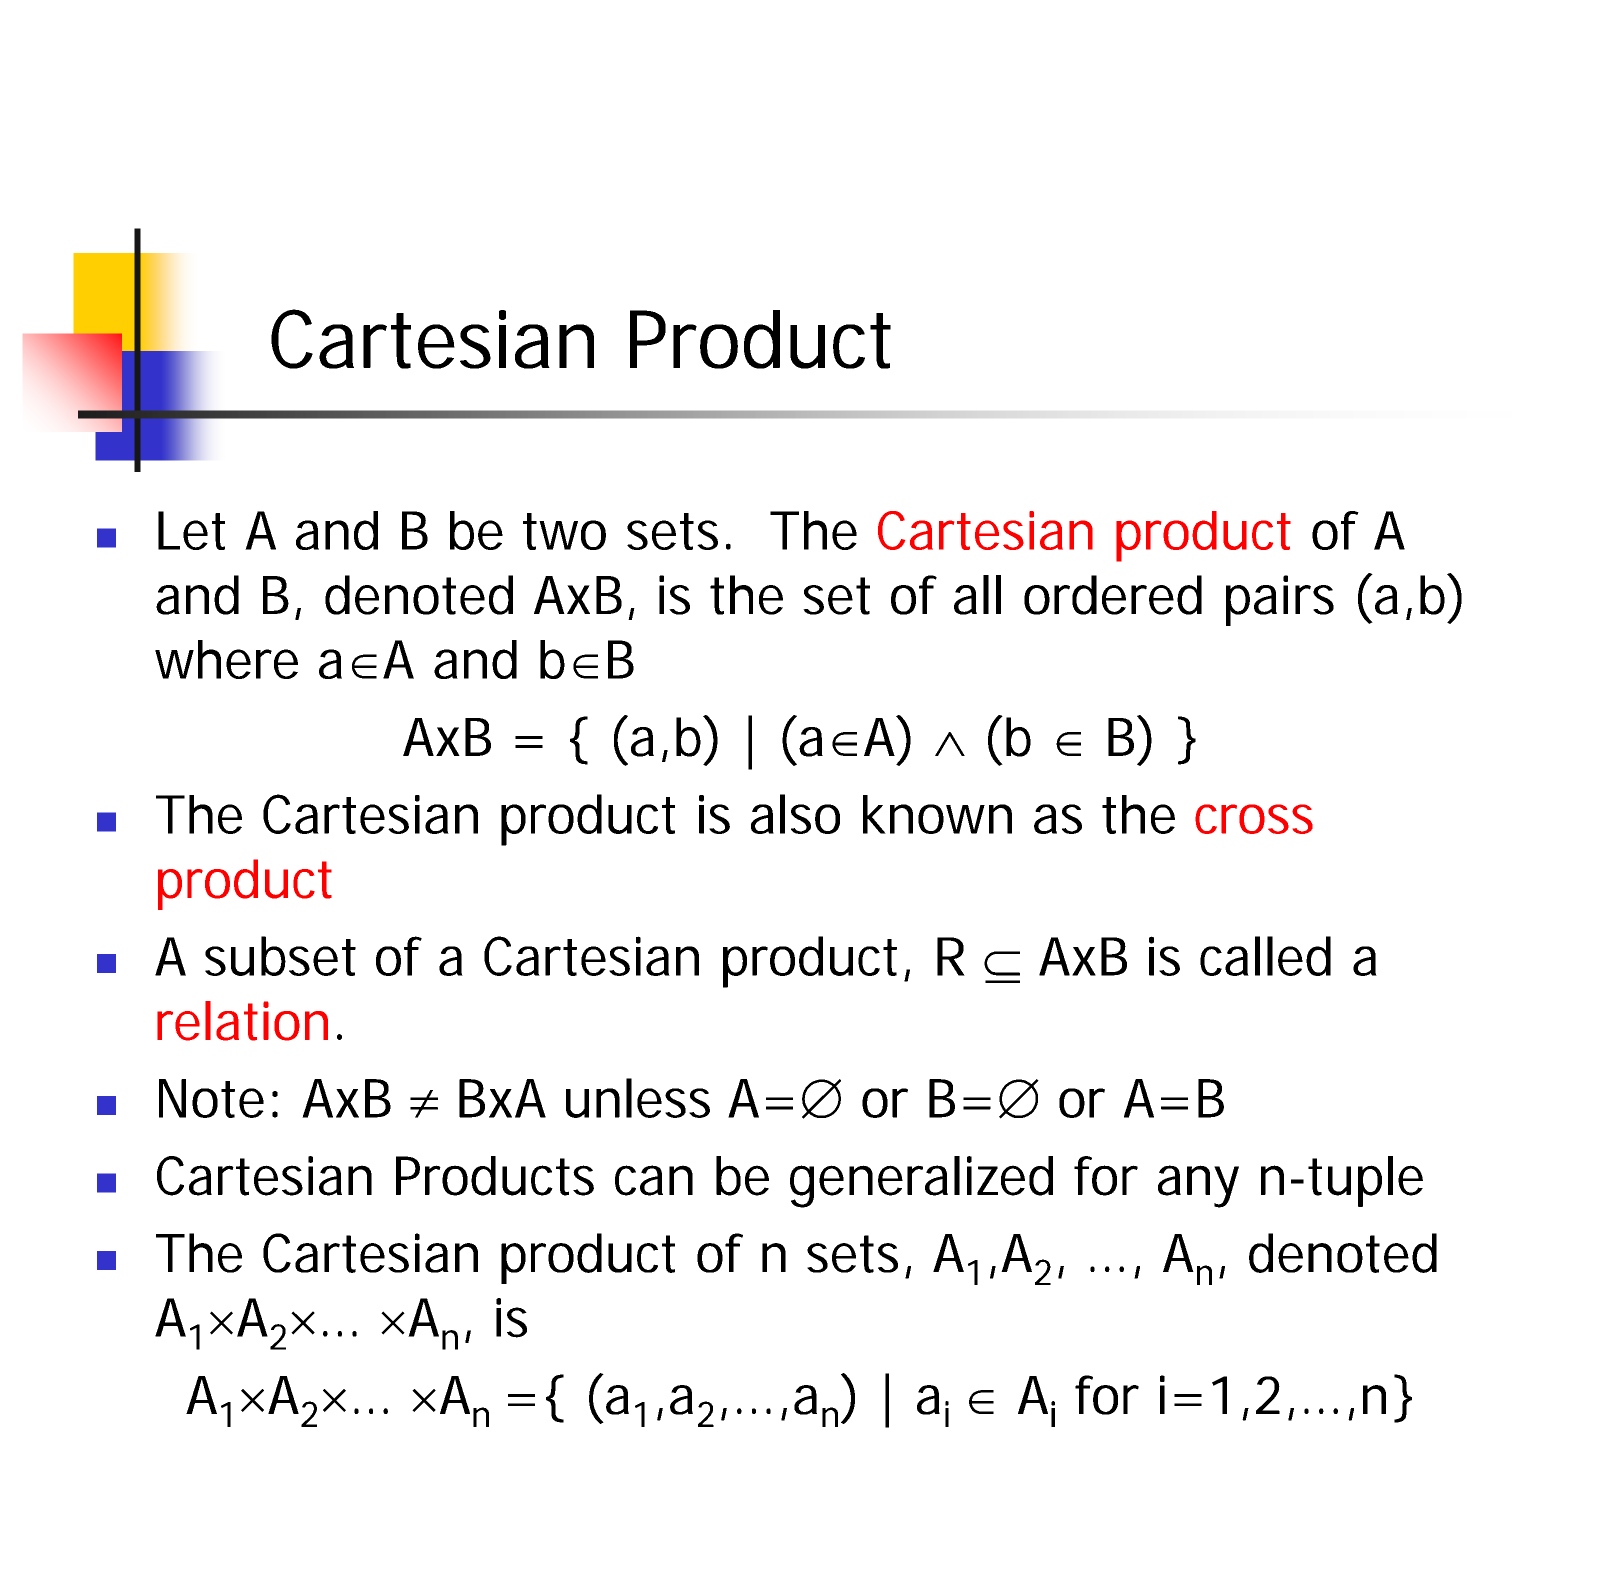  Describe the element at coordinates (654, 1180) in the document. I see `can` at that location.
